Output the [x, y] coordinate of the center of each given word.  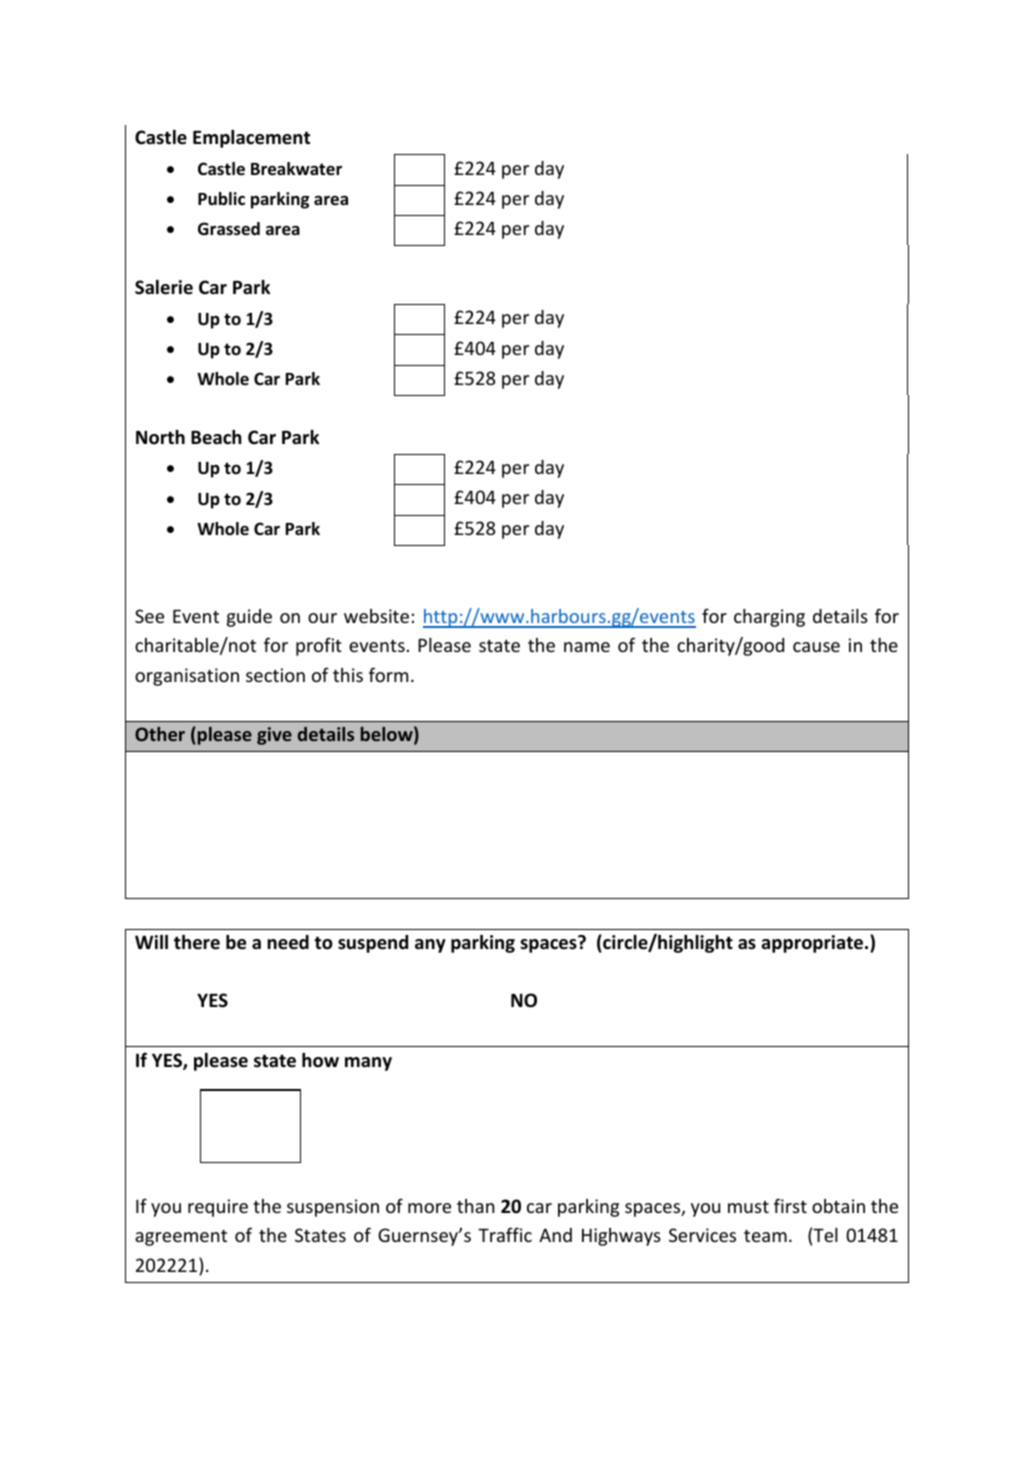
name [587, 647]
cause [816, 647]
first [790, 1205]
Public [221, 199]
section [275, 675]
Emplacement [251, 139]
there [197, 942]
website [376, 616]
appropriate [813, 944]
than [475, 1206]
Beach [216, 437]
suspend [373, 944]
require [218, 1208]
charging [769, 618]
